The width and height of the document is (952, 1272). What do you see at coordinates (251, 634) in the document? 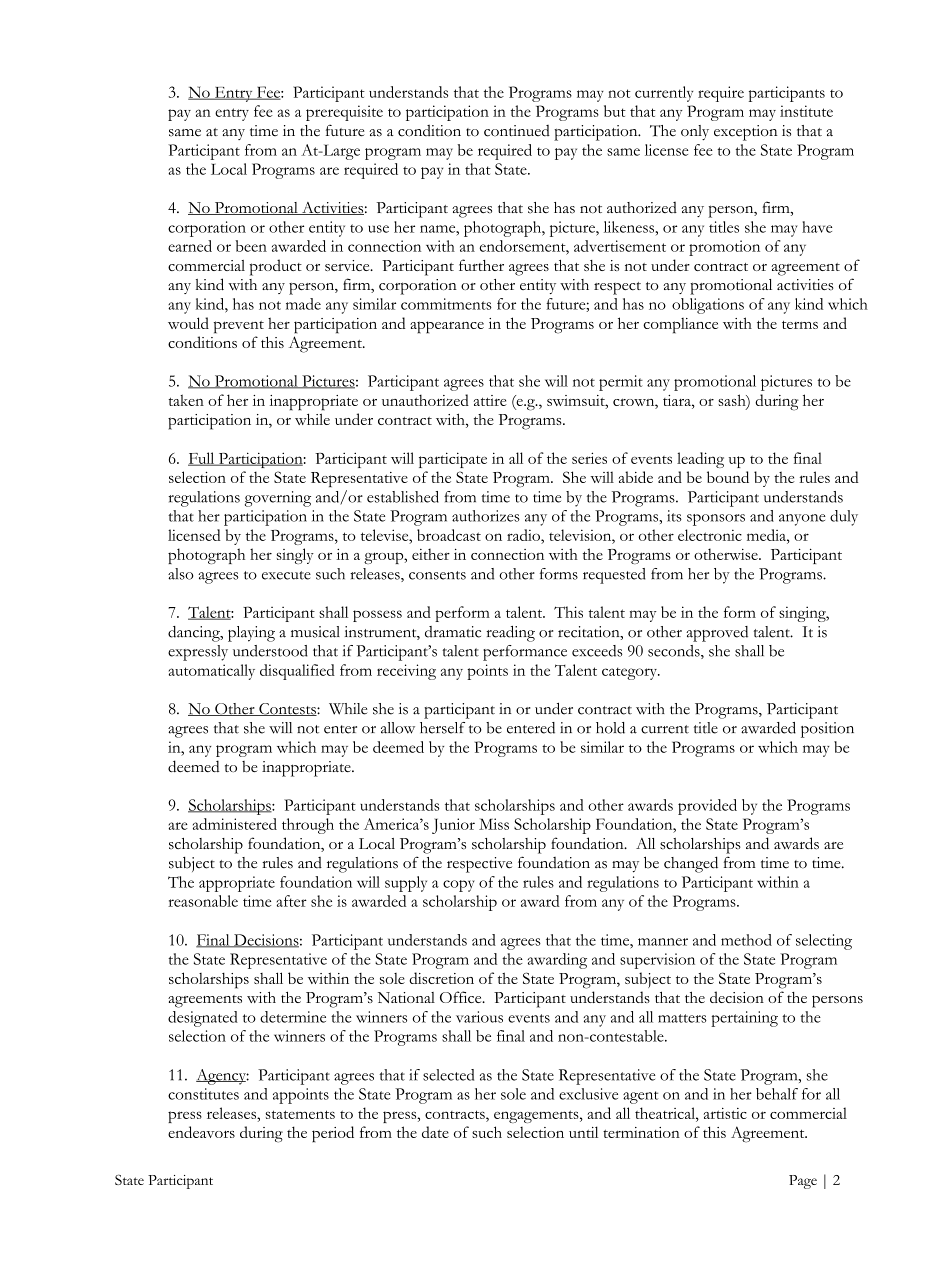
I see `playing` at bounding box center [251, 634].
